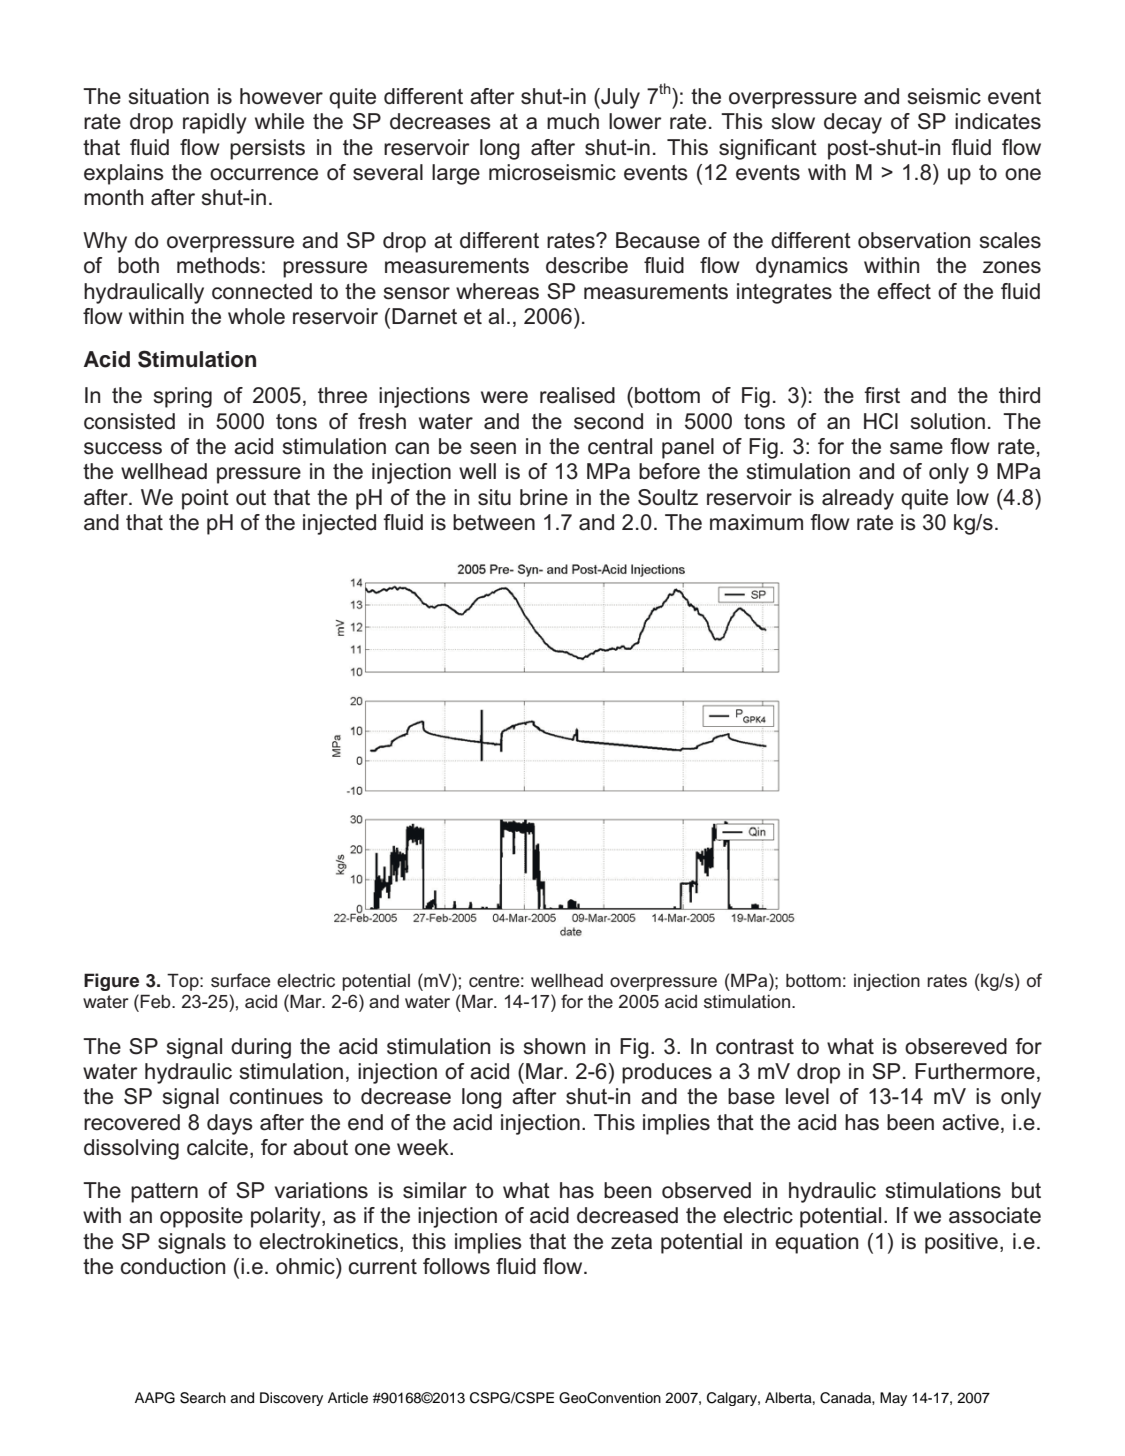 The height and width of the page is (1456, 1125). I want to click on follows, so click(456, 1266).
